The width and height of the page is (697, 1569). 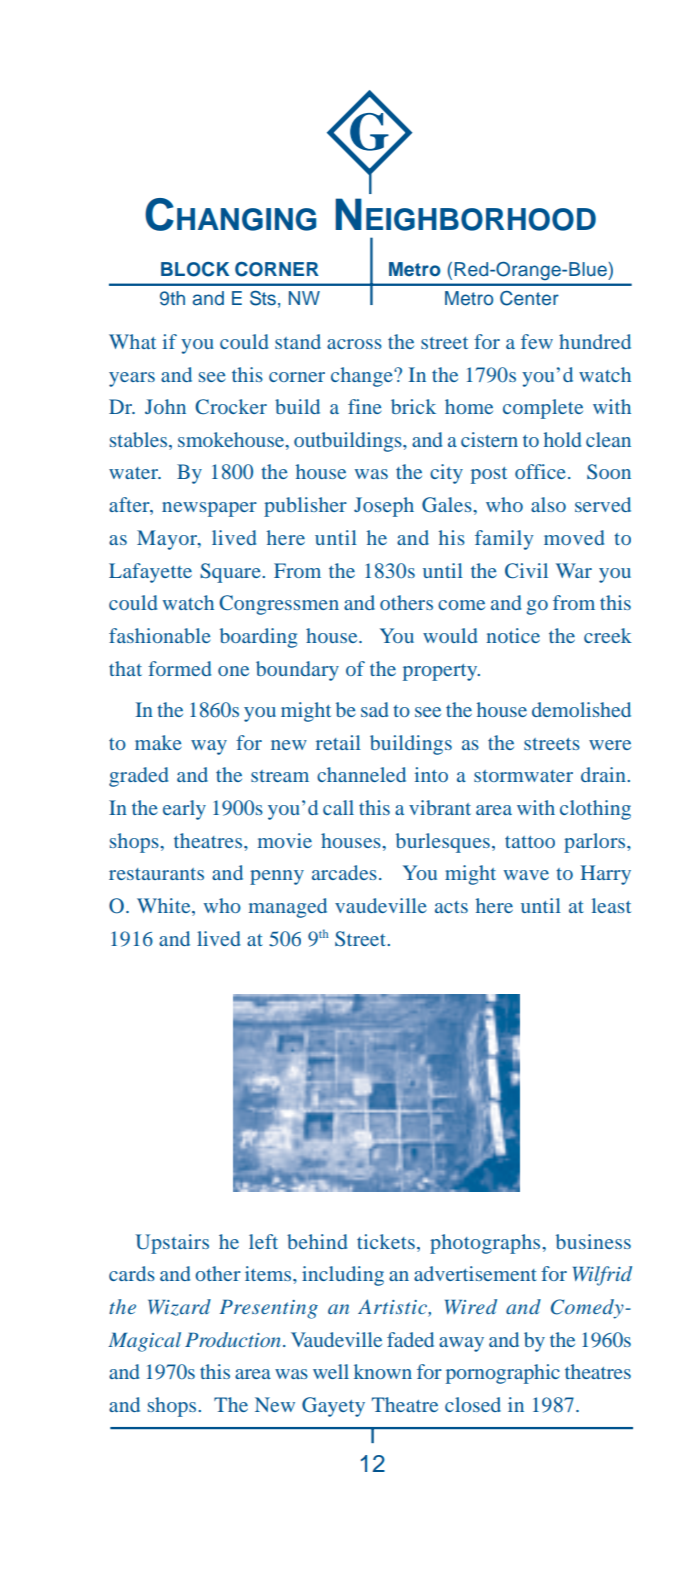 What do you see at coordinates (384, 507) in the page?
I see `Joseph` at bounding box center [384, 507].
